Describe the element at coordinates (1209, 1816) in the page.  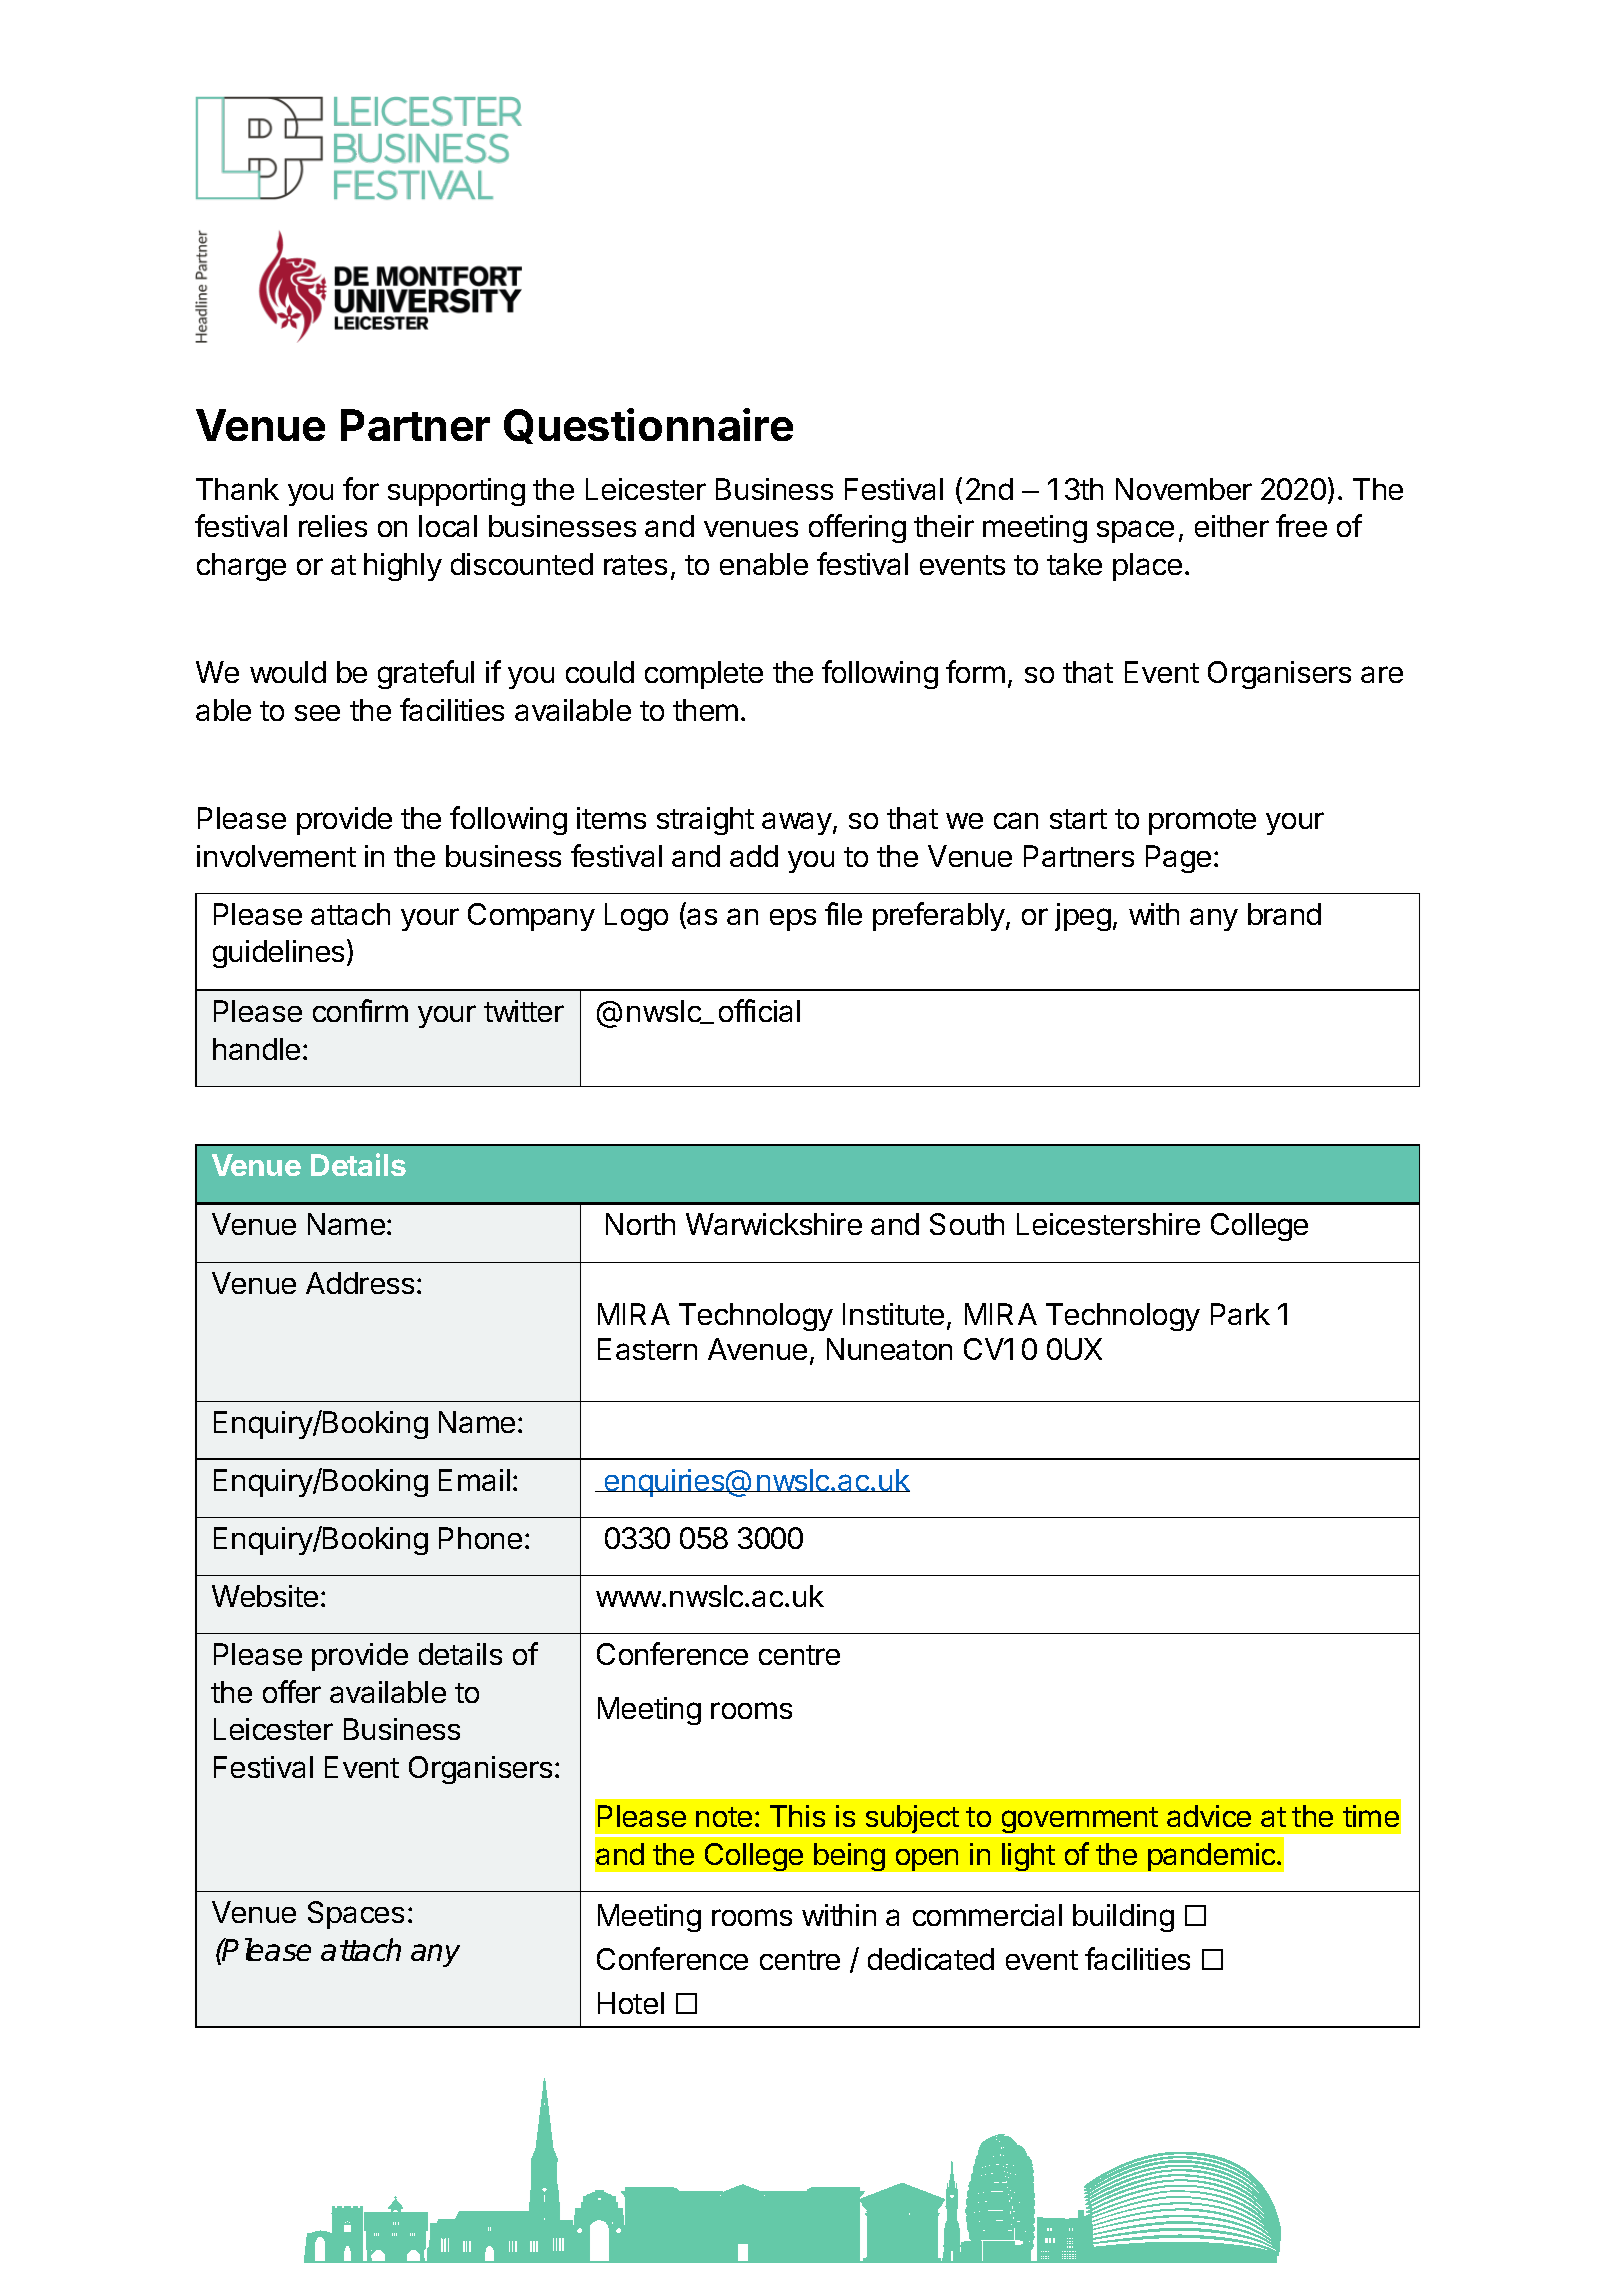
I see `advice` at that location.
